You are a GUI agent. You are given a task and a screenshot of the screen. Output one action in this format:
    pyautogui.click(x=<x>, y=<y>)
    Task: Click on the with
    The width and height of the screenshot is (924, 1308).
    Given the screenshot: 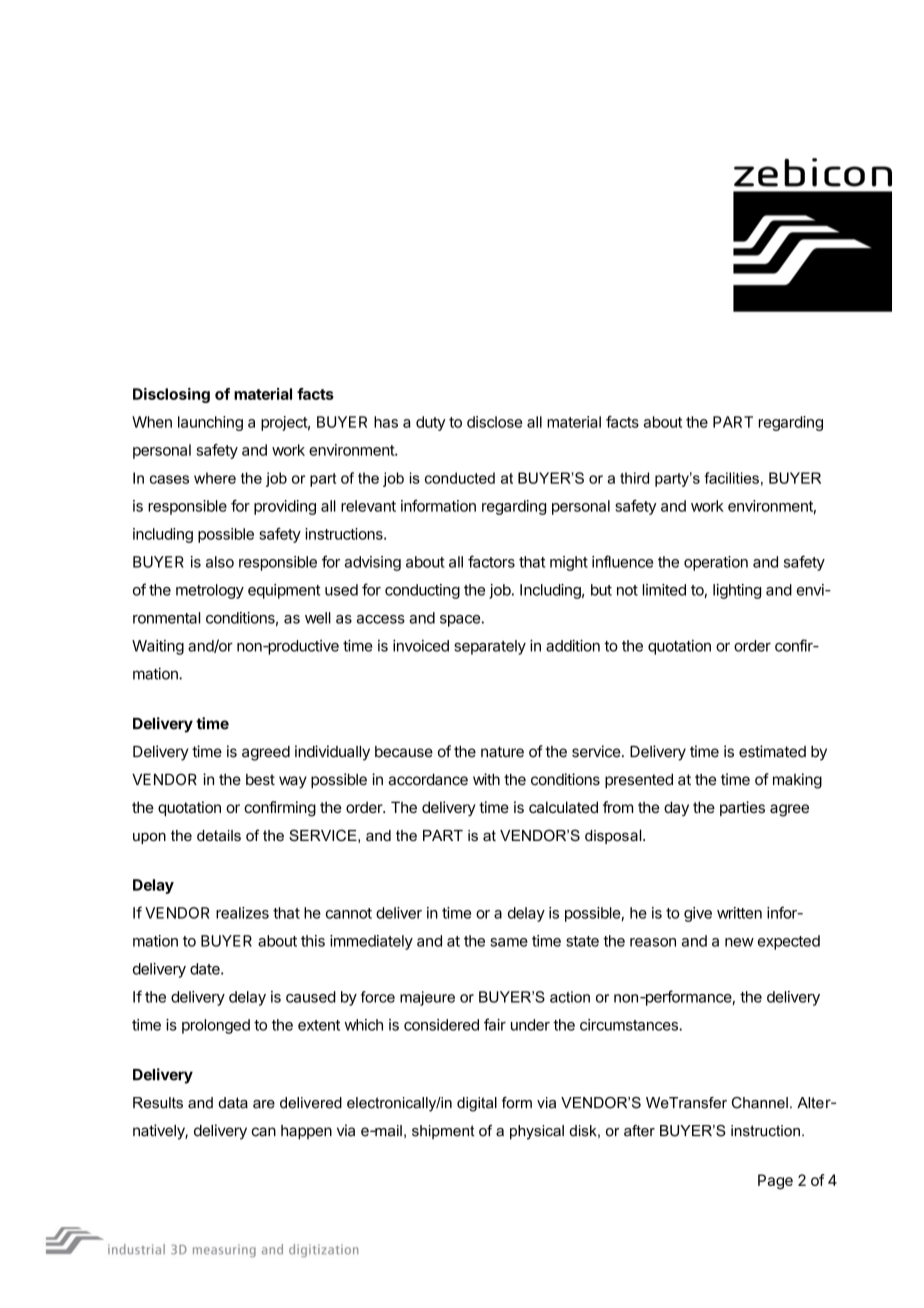 What is the action you would take?
    pyautogui.click(x=486, y=779)
